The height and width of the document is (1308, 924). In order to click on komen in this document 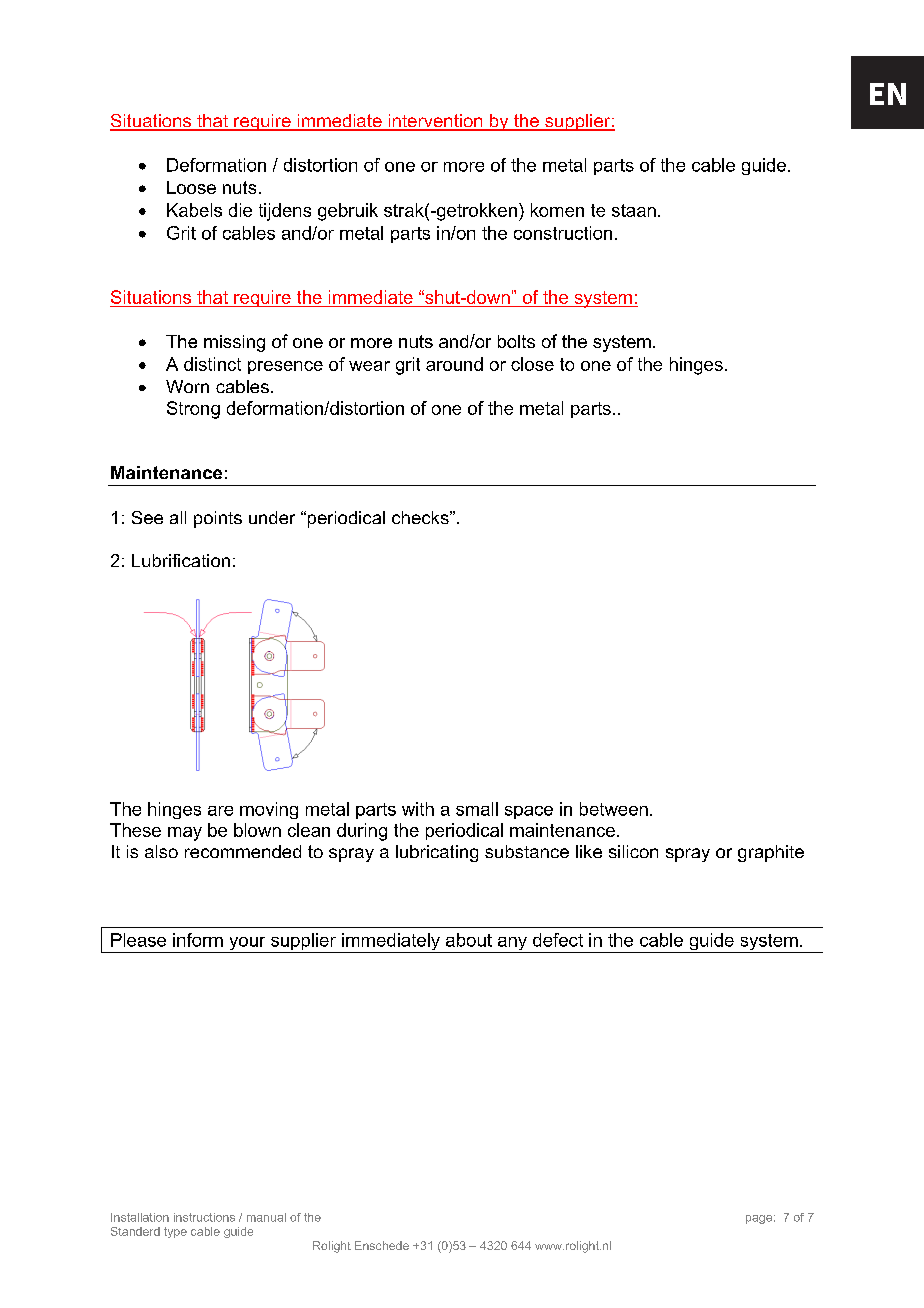, I will do `click(557, 210)`.
